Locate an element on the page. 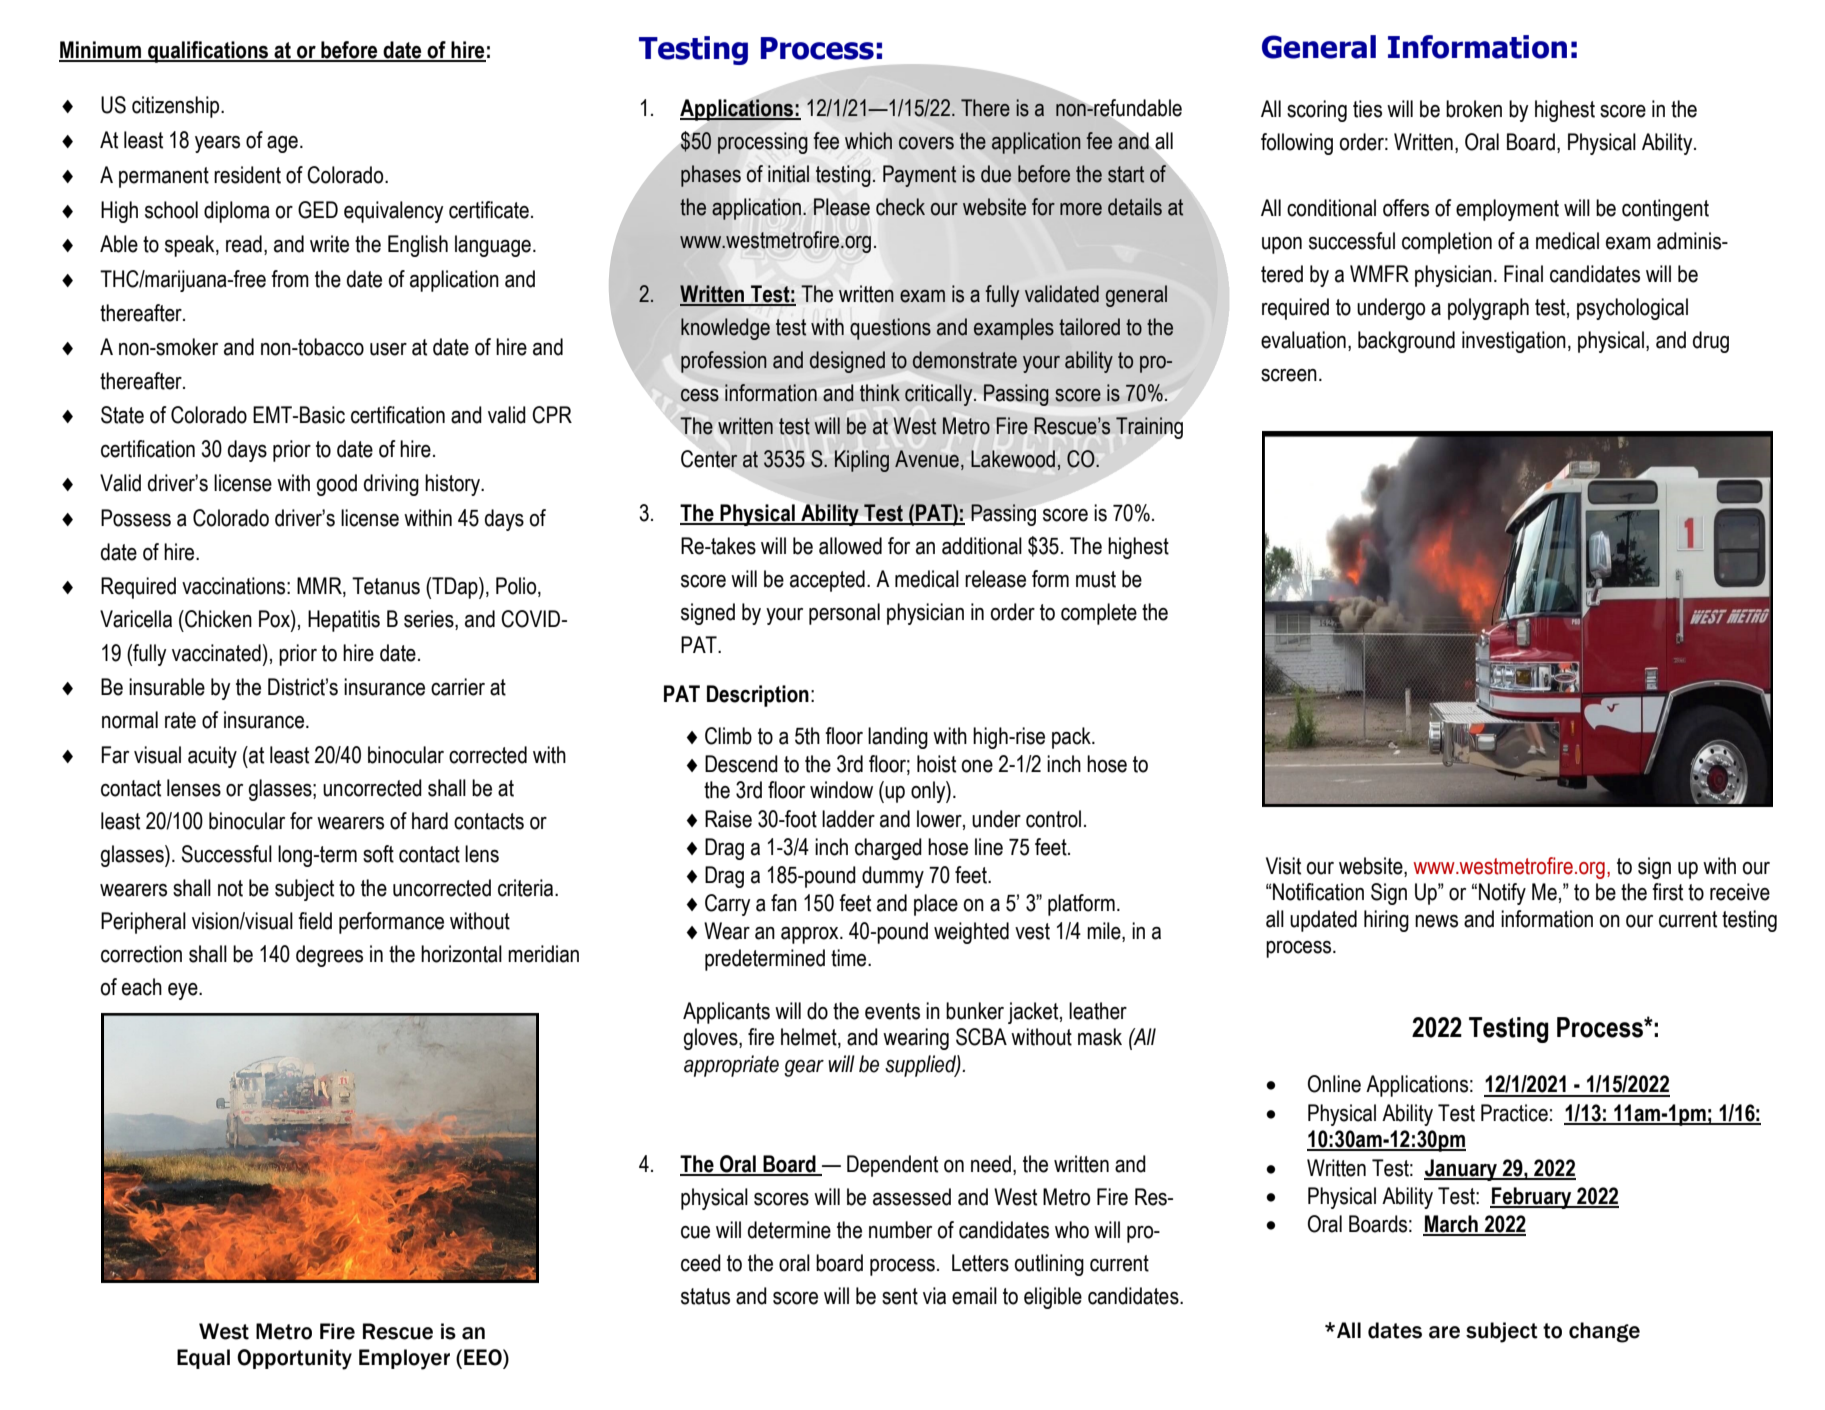  citizenship is located at coordinates (177, 107).
